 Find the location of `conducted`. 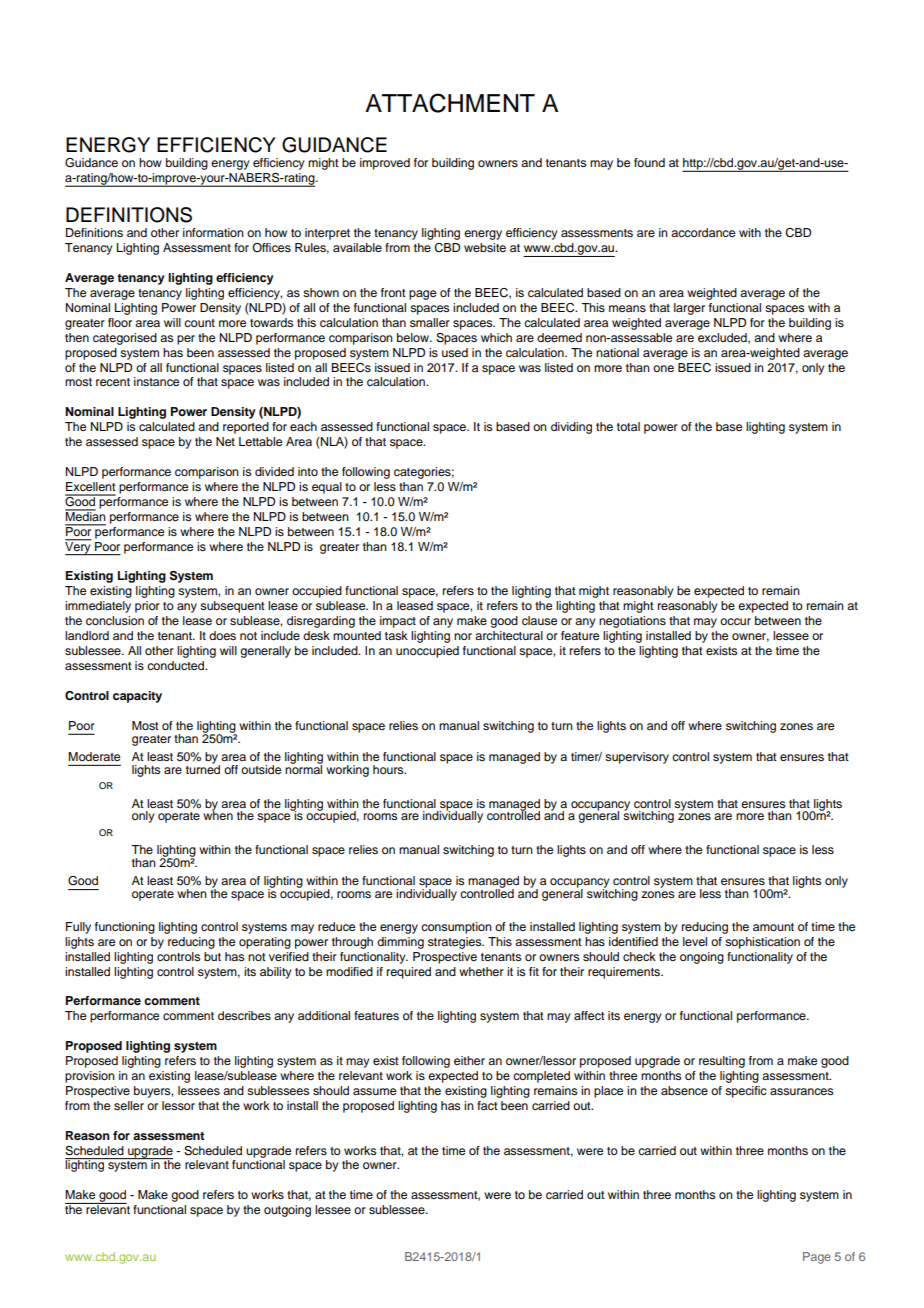

conducted is located at coordinates (176, 665).
